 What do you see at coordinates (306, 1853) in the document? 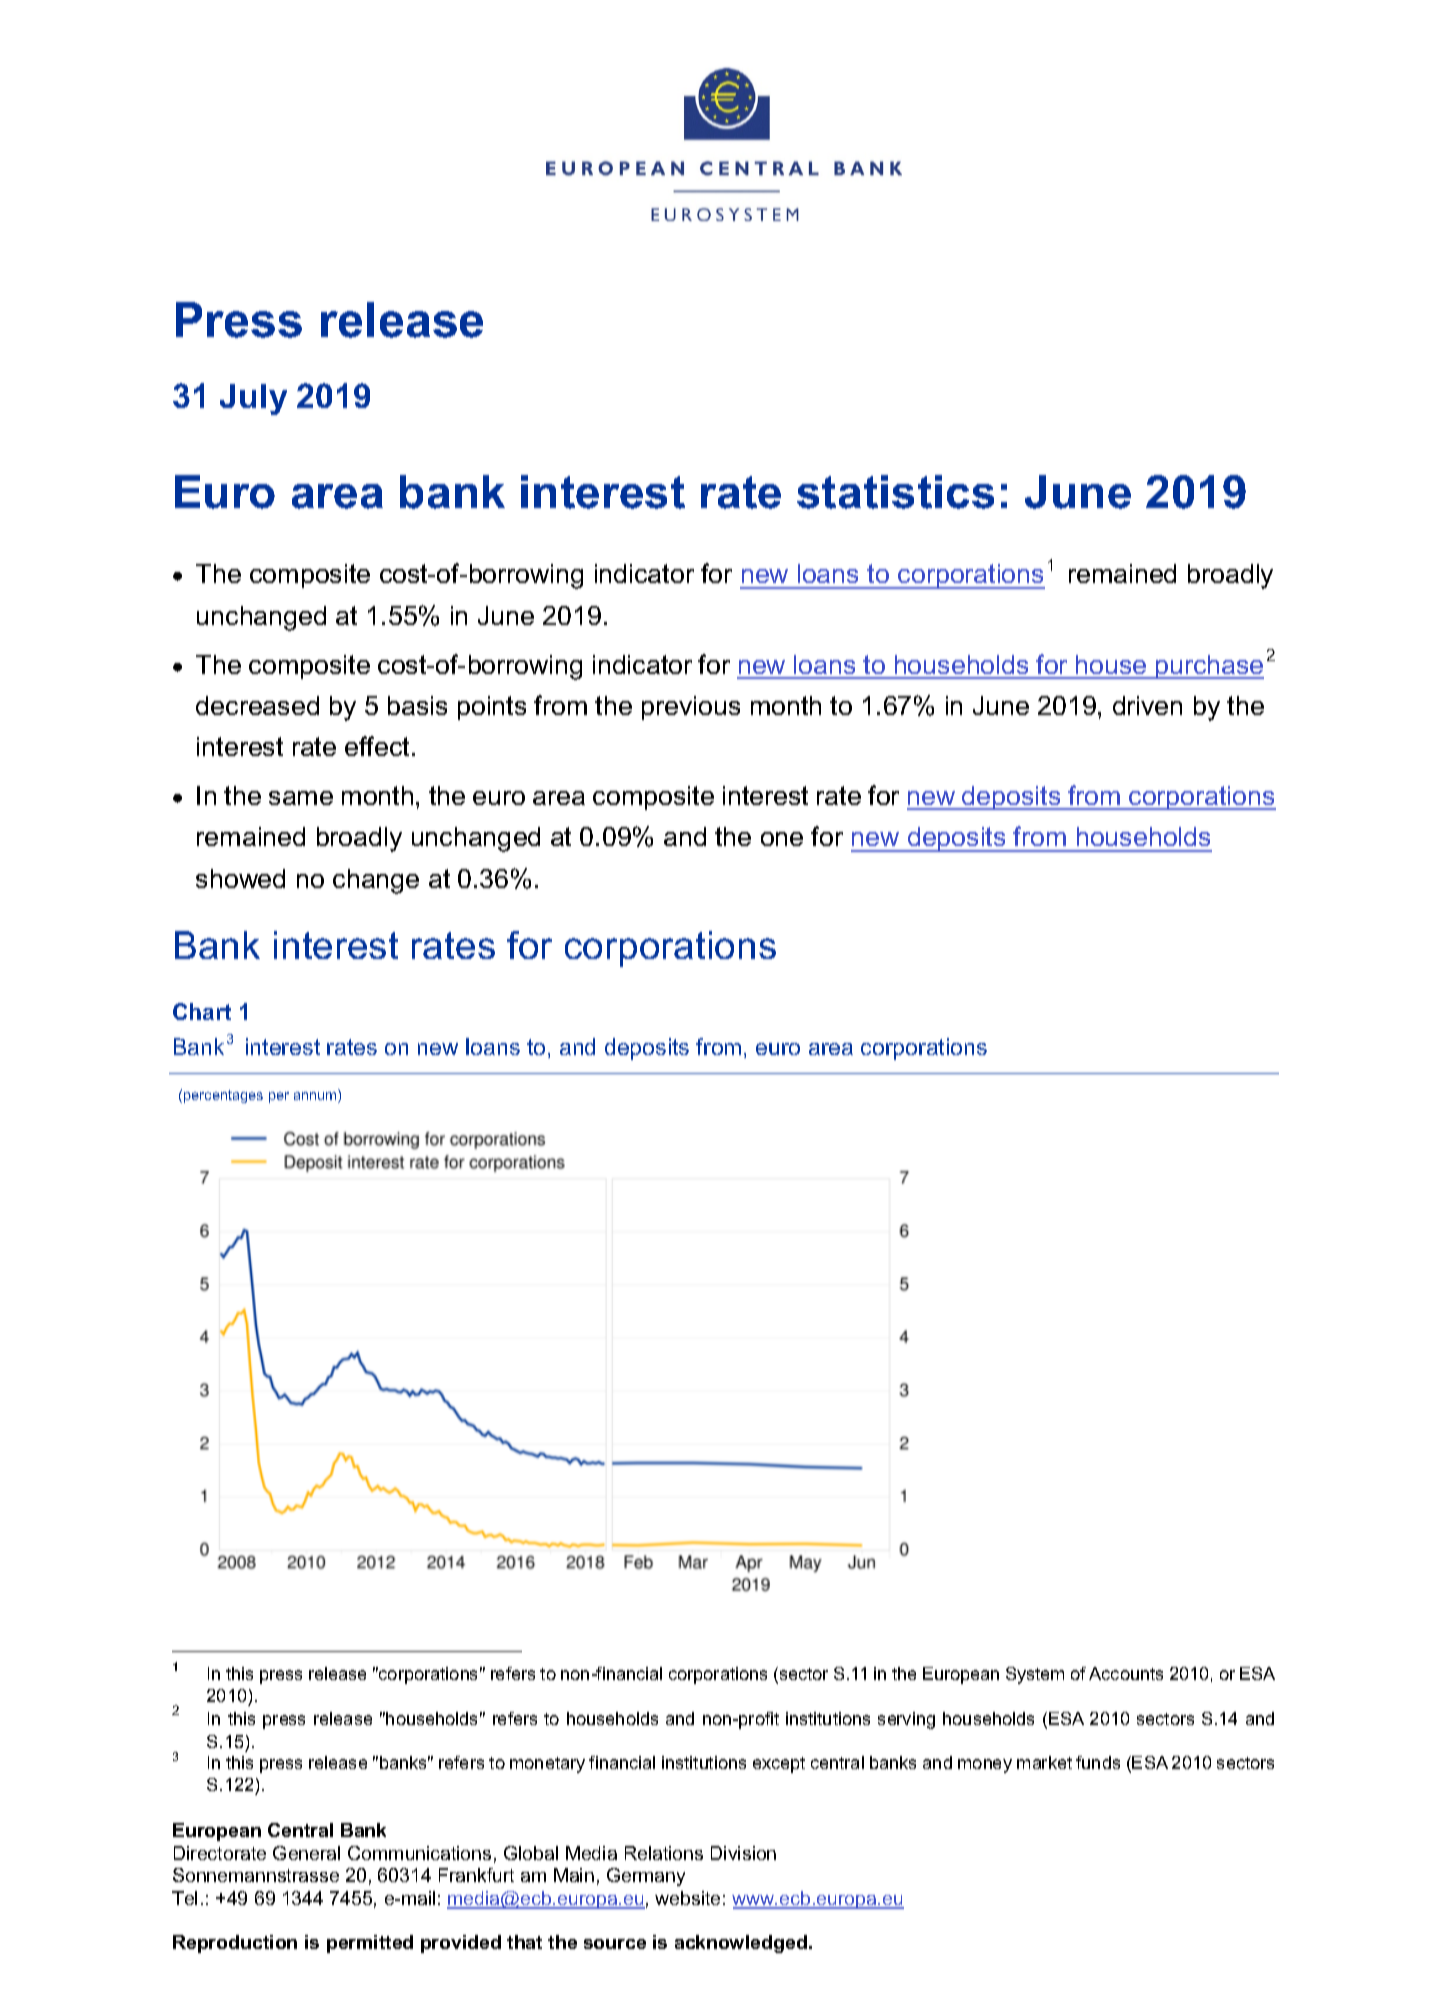
I see `General` at bounding box center [306, 1853].
